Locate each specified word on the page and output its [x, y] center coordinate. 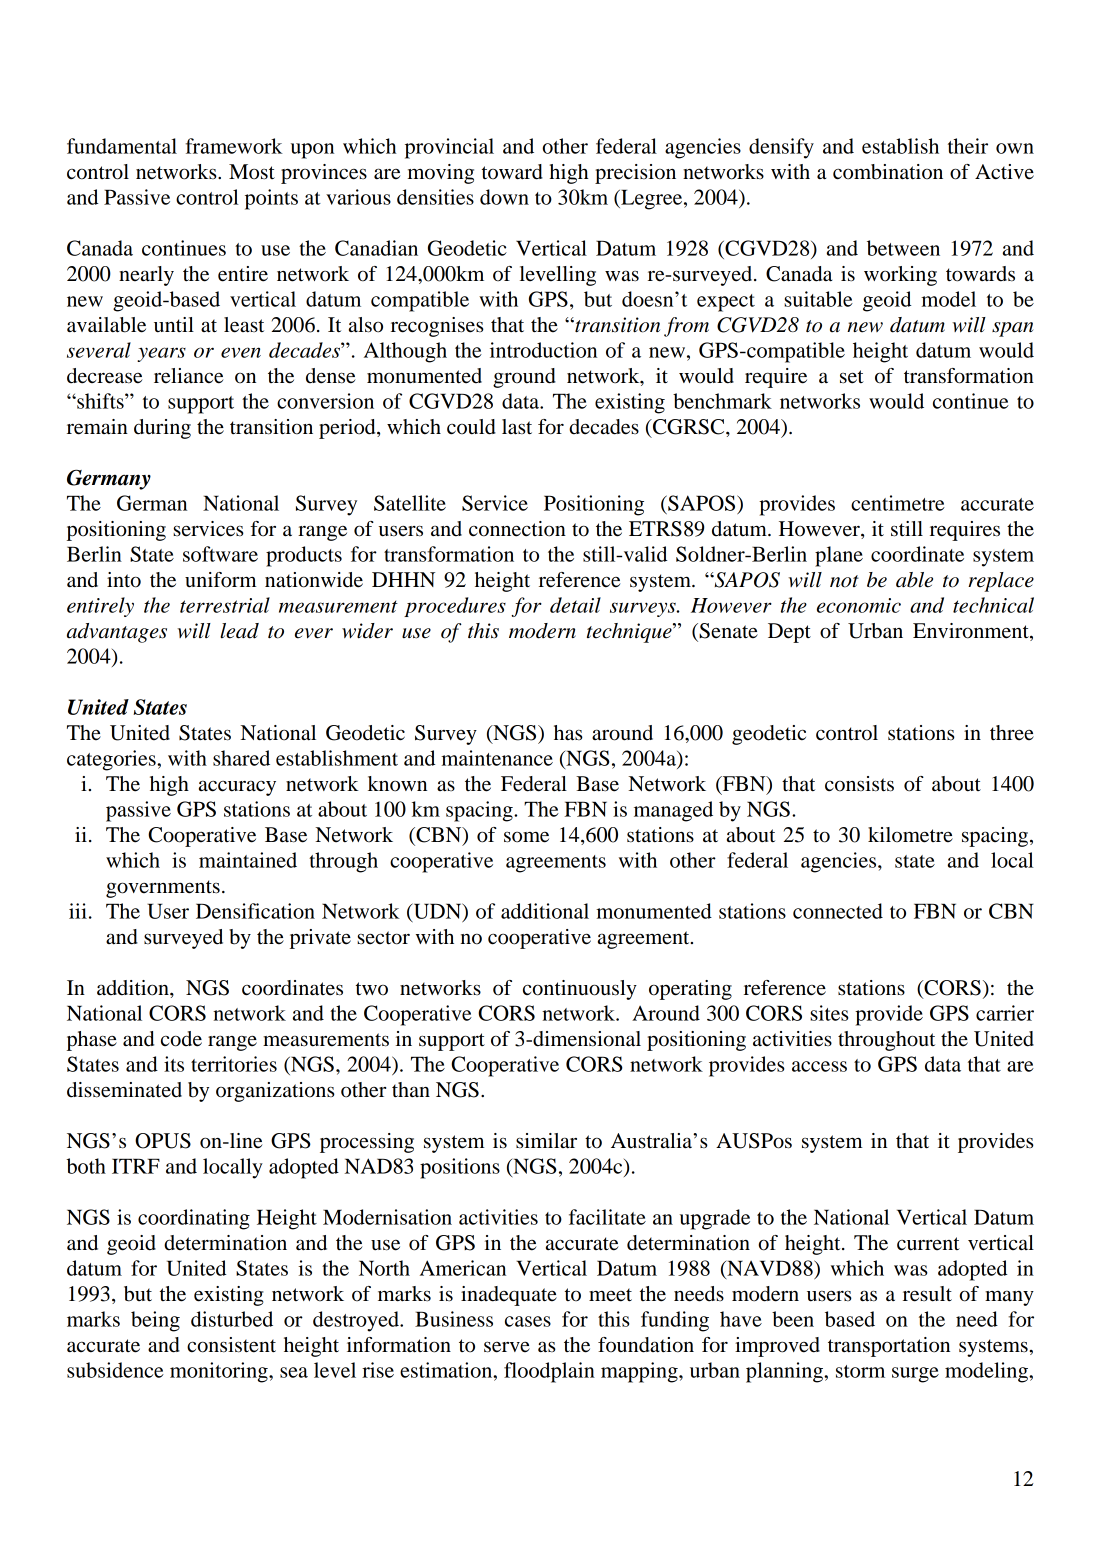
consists [859, 784]
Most [252, 172]
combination [888, 172]
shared [241, 758]
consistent [231, 1345]
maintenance [497, 758]
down [504, 197]
